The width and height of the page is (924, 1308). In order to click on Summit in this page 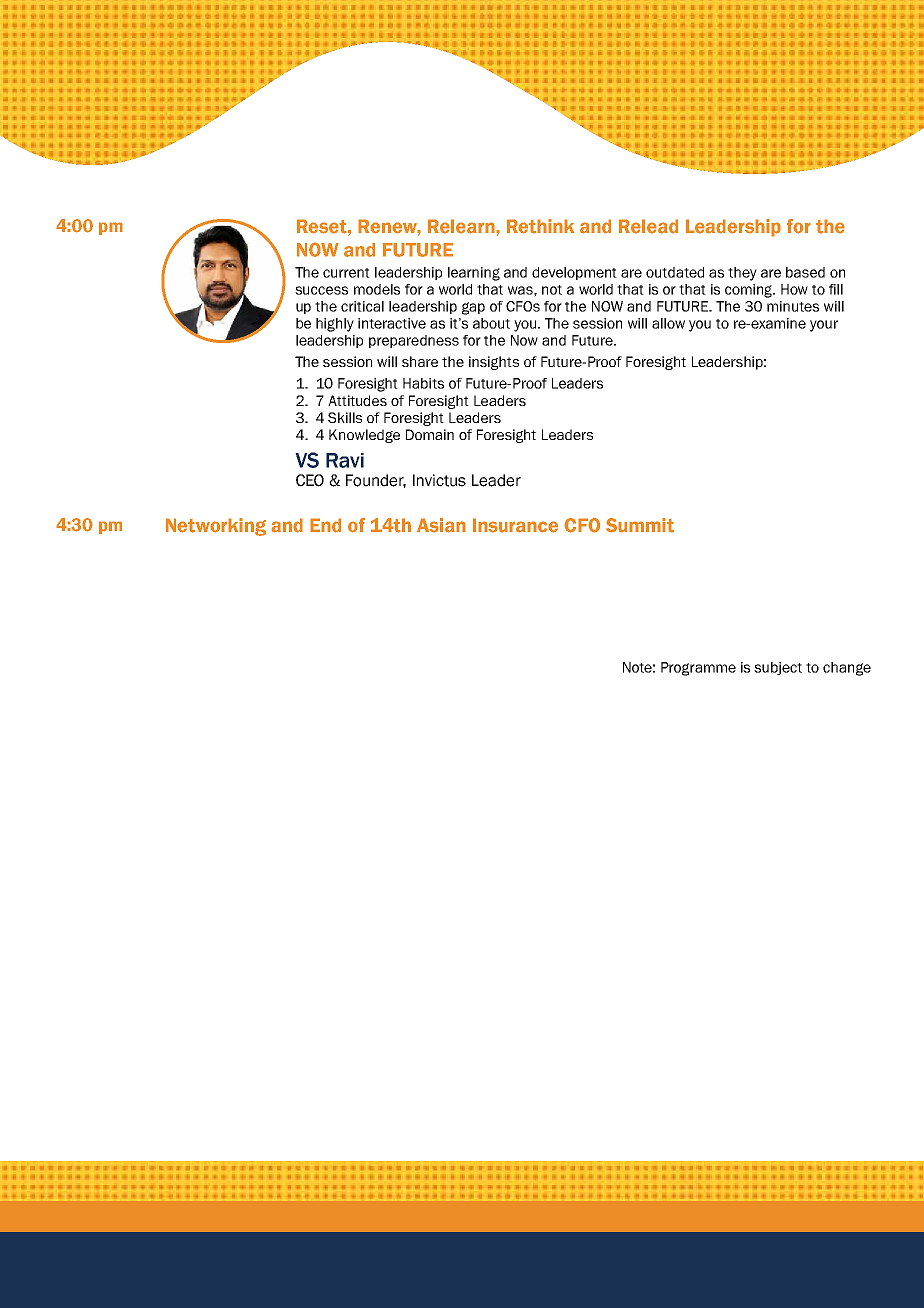, I will do `click(640, 525)`.
